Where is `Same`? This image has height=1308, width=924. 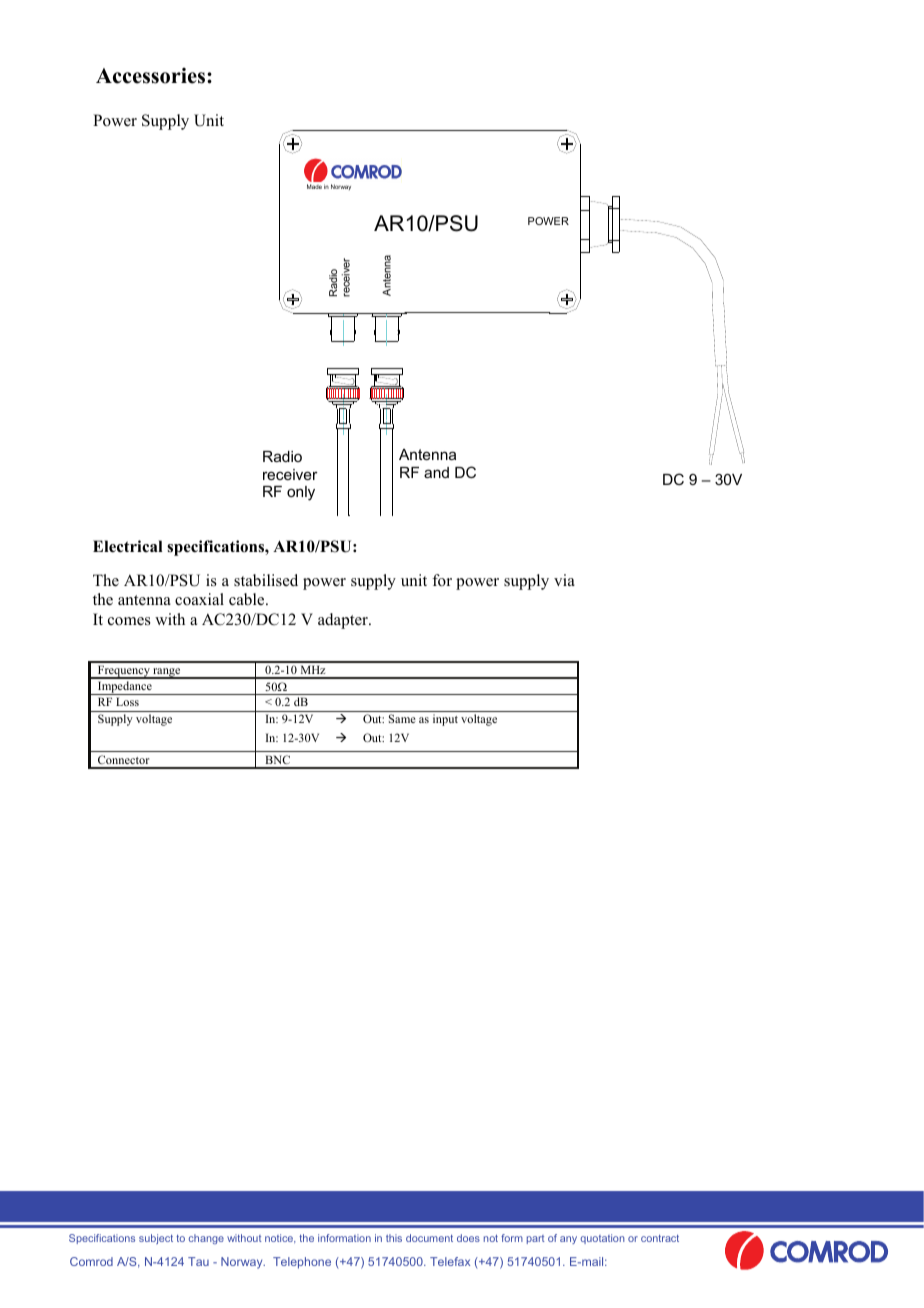 Same is located at coordinates (402, 718).
